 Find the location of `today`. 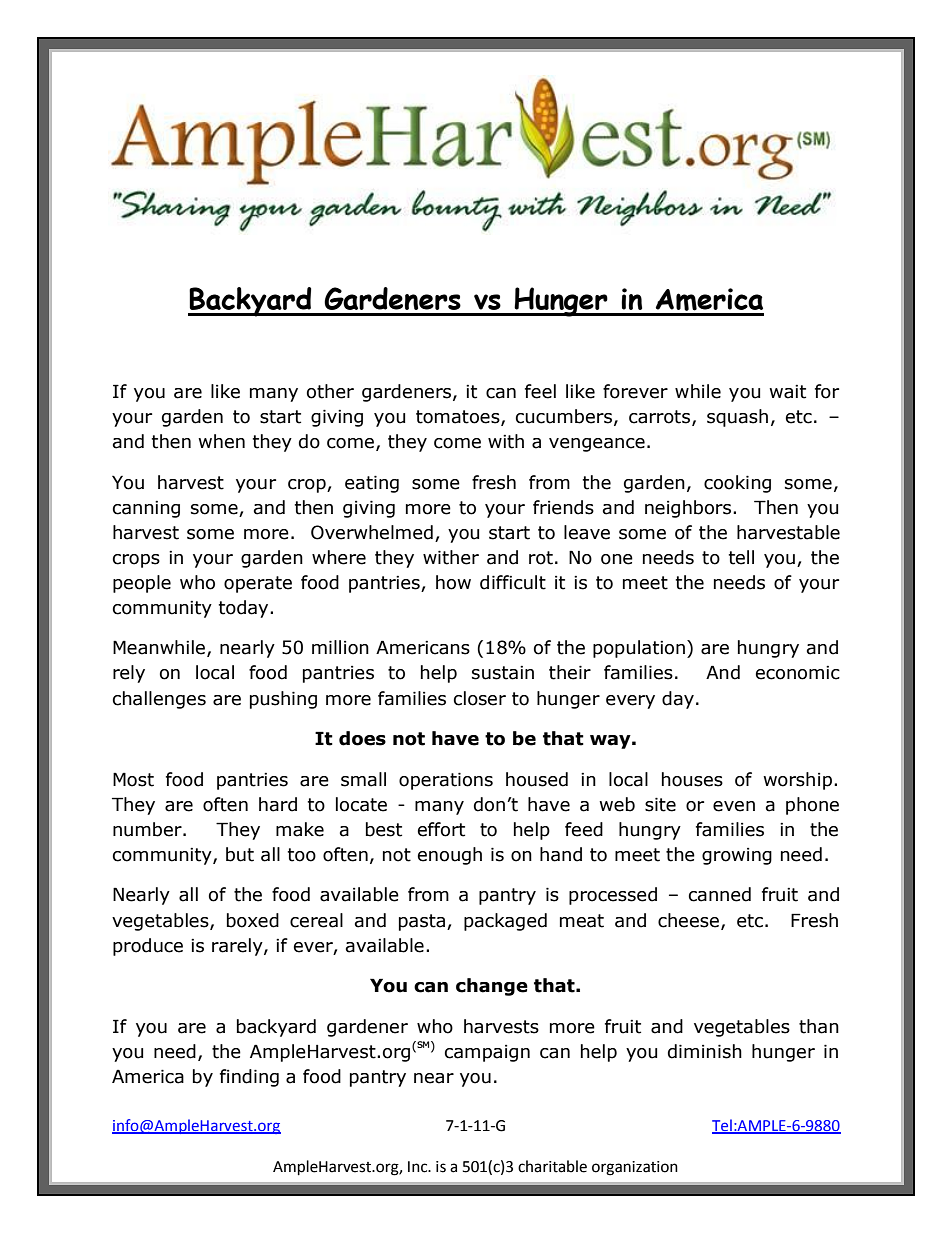

today is located at coordinates (245, 609).
